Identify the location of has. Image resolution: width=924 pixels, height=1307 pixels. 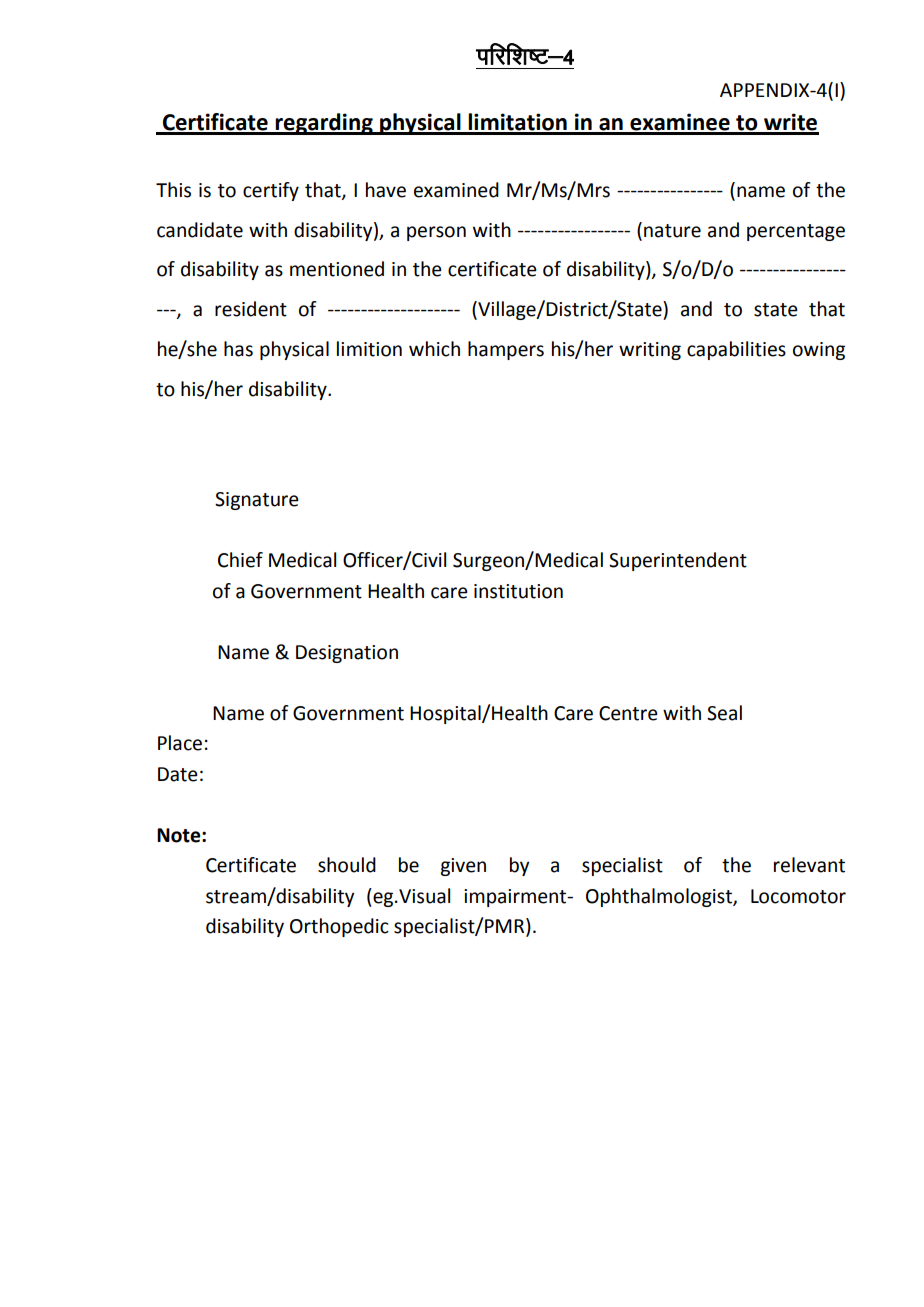
(238, 349).
